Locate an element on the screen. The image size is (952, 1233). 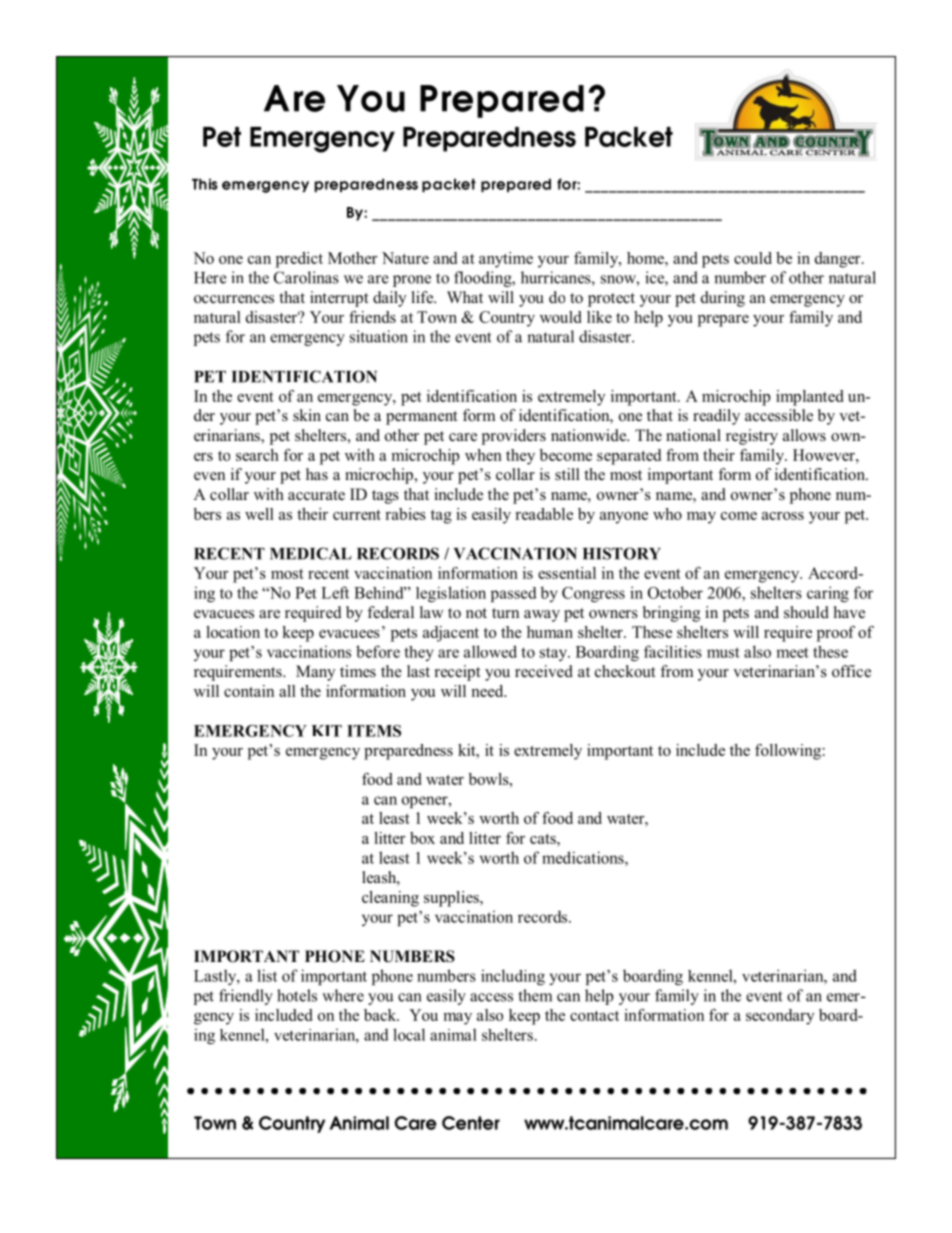
contain is located at coordinates (249, 691).
